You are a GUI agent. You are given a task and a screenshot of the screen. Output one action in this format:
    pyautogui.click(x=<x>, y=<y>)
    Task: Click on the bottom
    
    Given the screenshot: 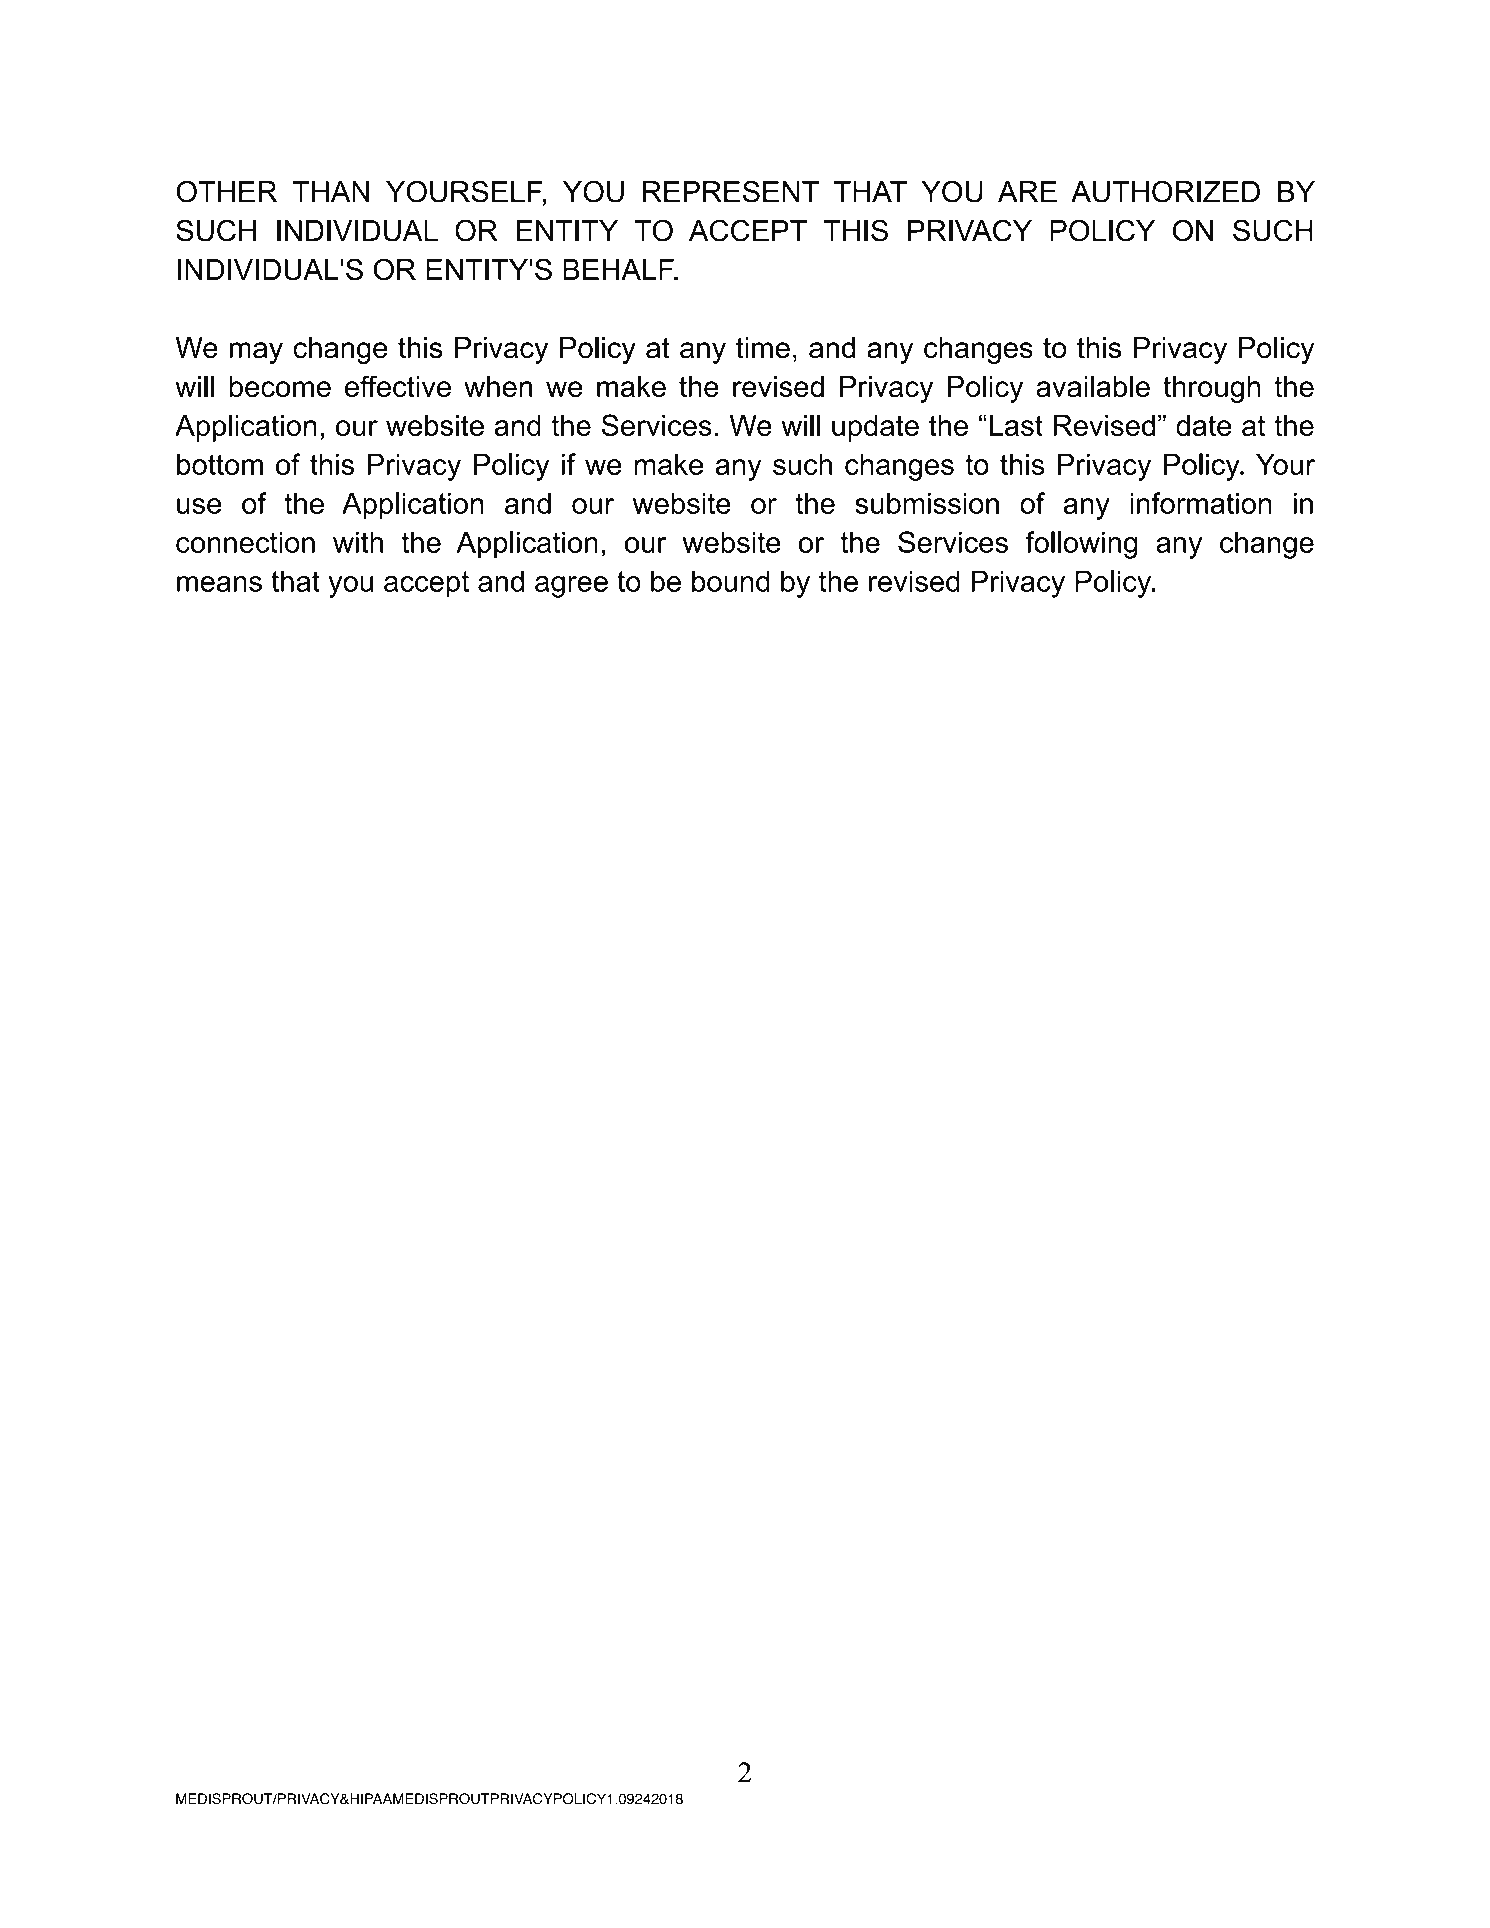 What is the action you would take?
    pyautogui.click(x=220, y=464)
